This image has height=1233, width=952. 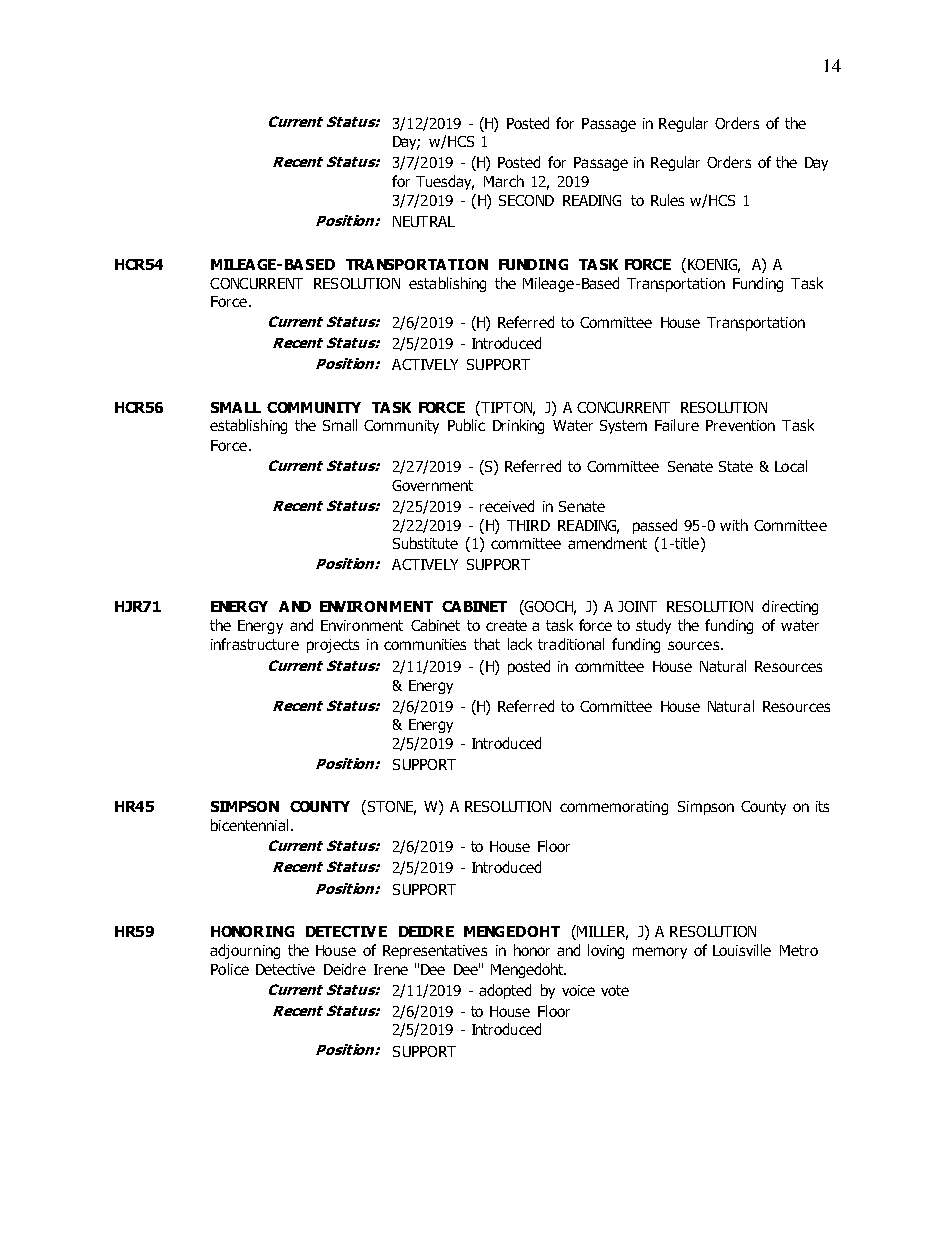 I want to click on NEUTRAL, so click(x=424, y=221).
